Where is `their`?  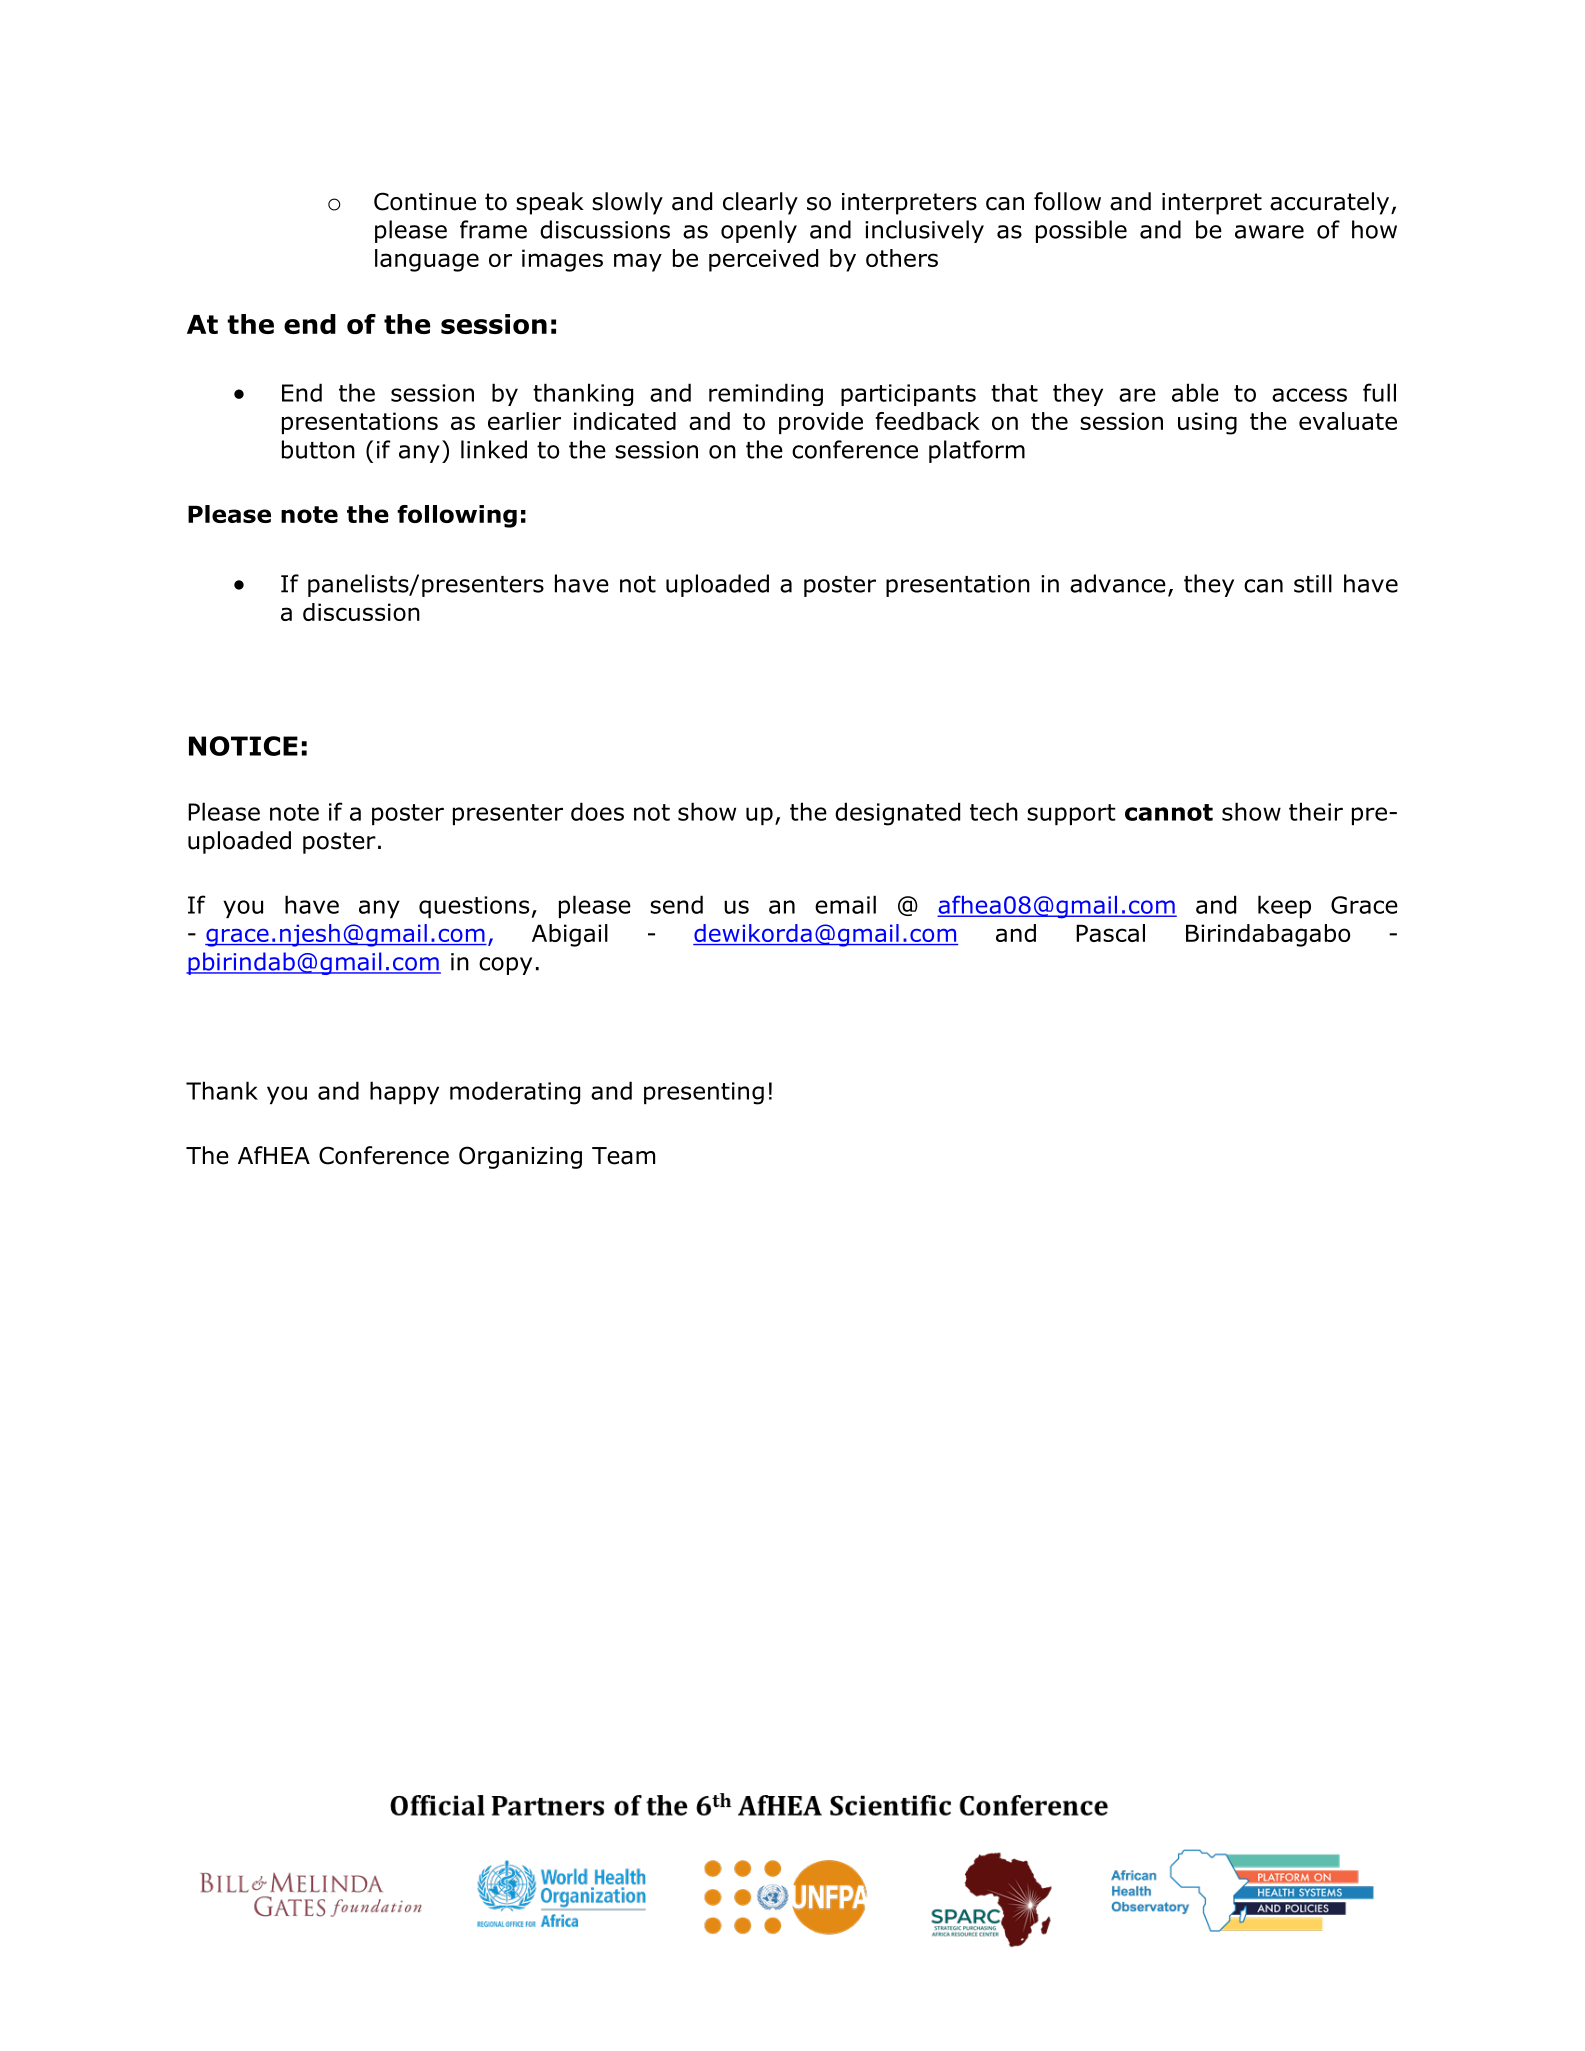 their is located at coordinates (1316, 811).
